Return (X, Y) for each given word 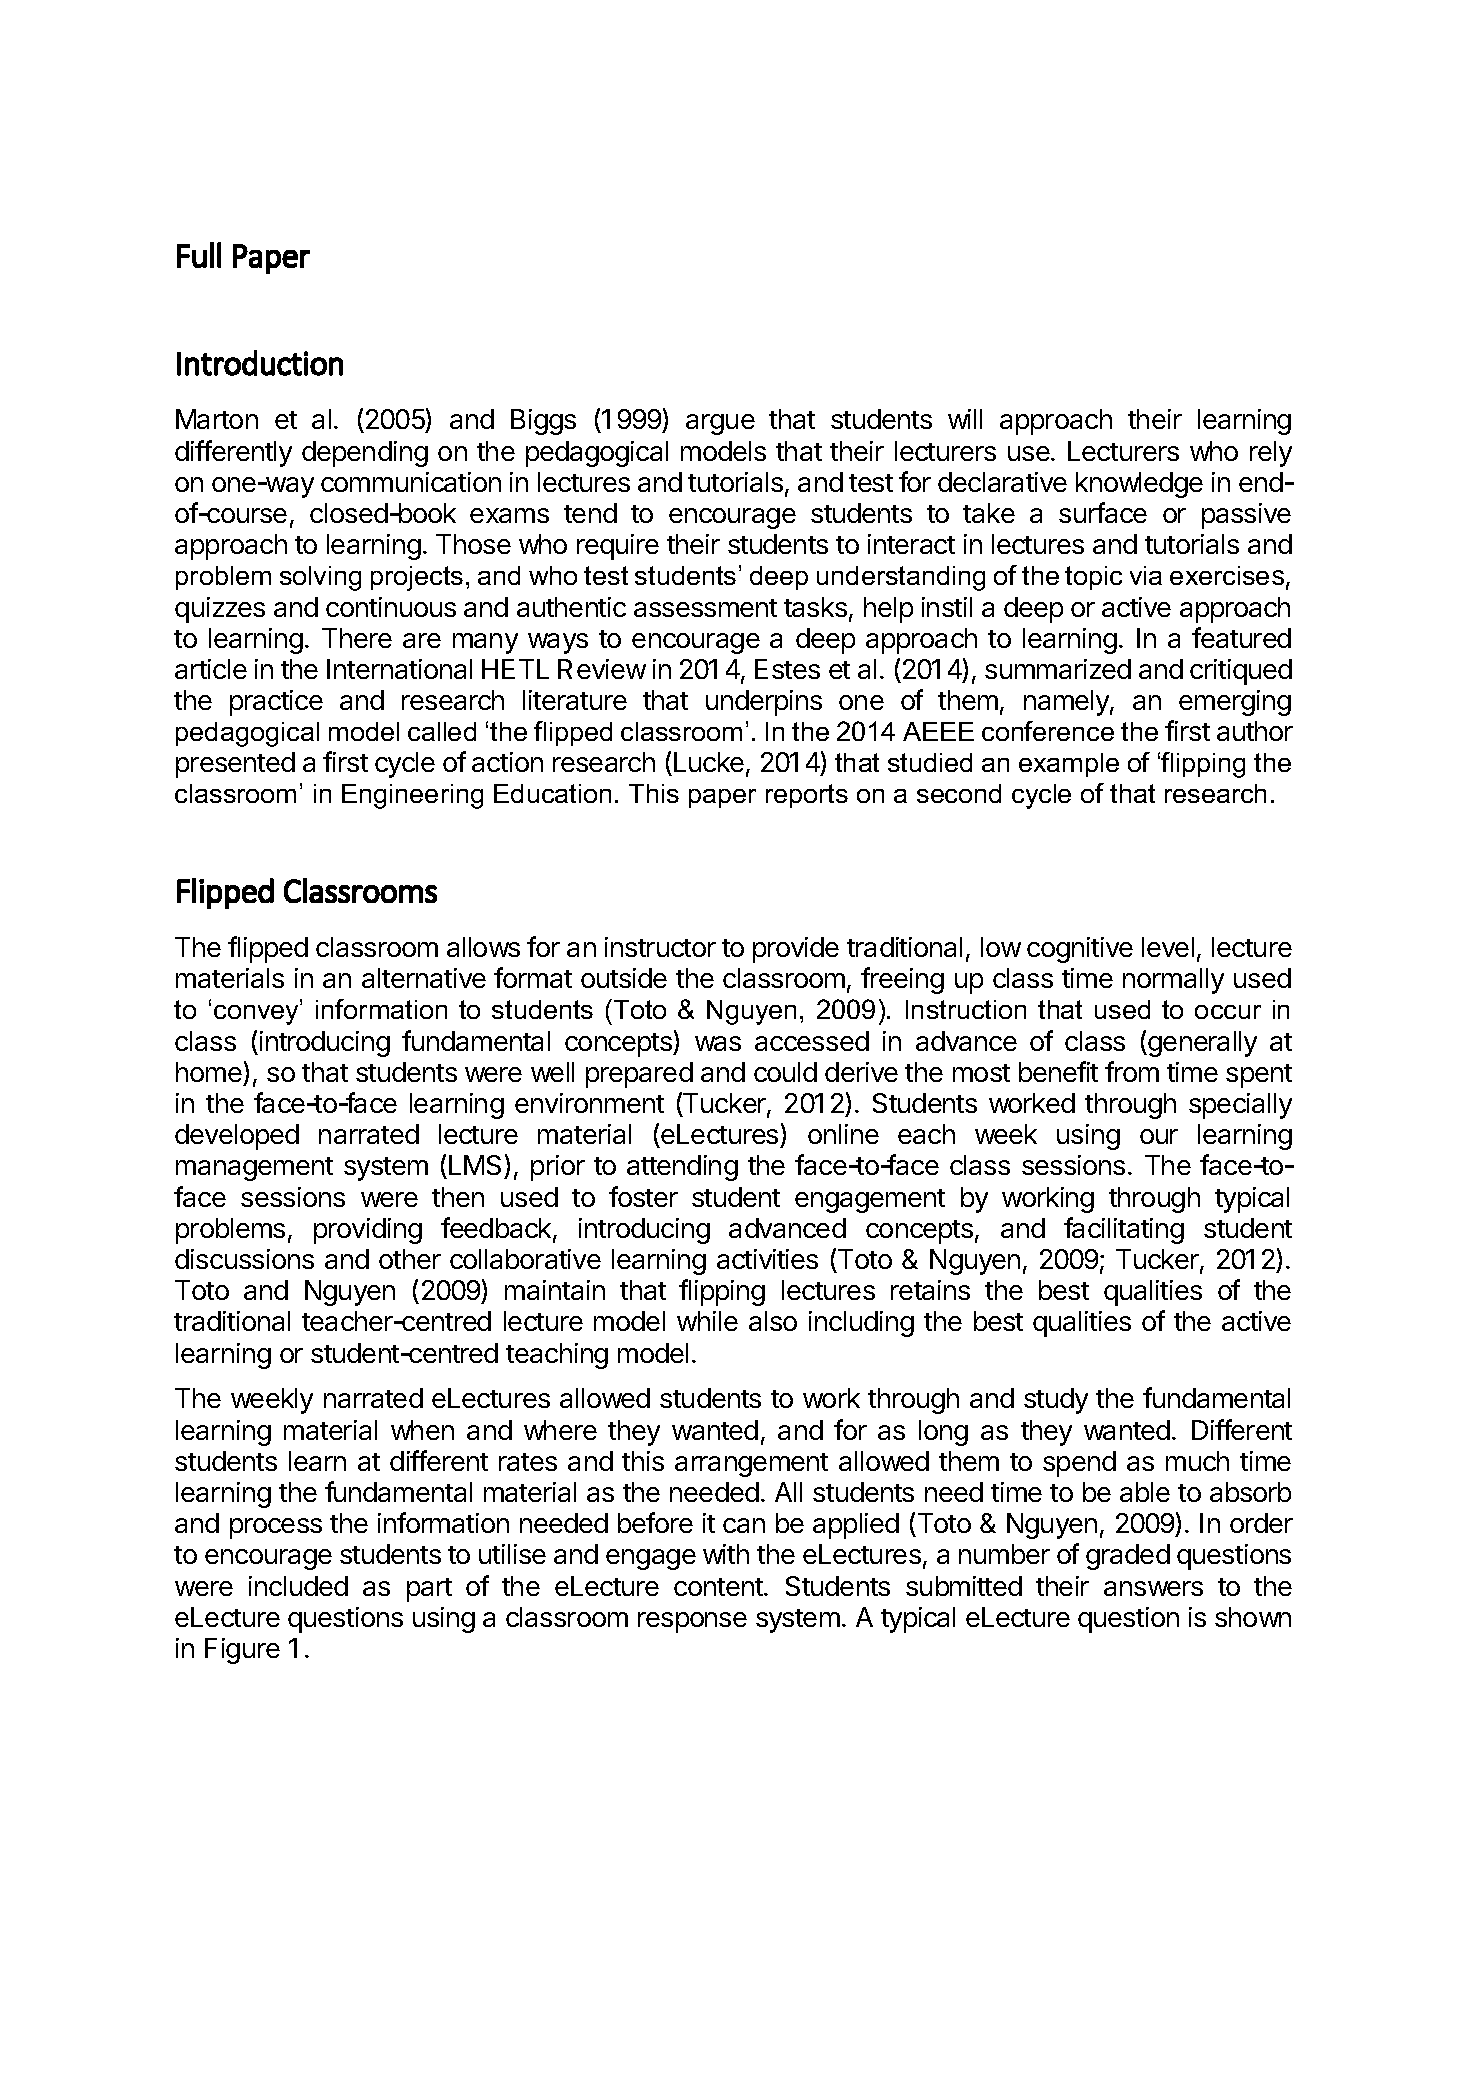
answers (1153, 1588)
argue (720, 424)
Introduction (260, 363)
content (719, 1587)
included (298, 1586)
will (965, 419)
